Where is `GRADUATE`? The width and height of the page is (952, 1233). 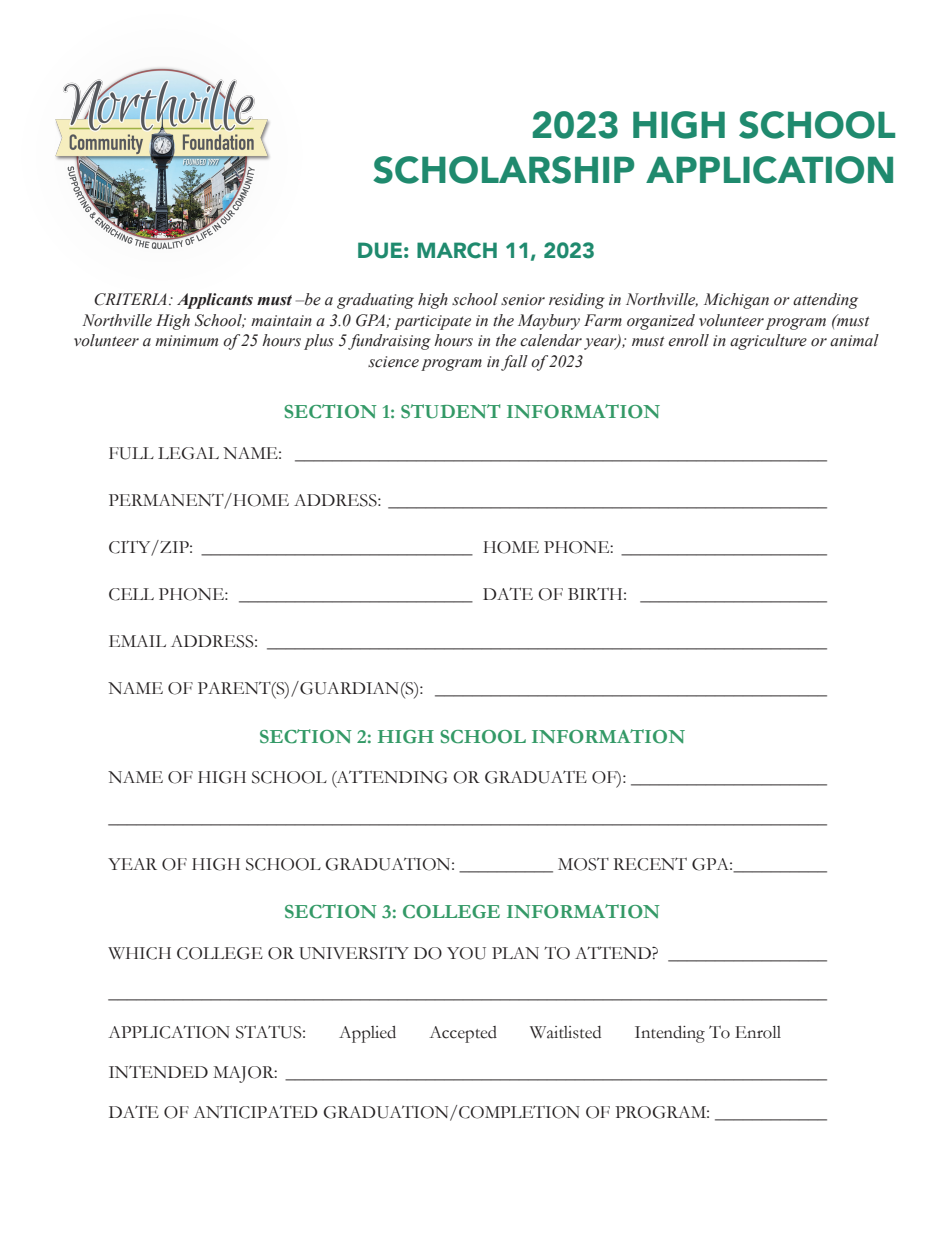
GRADUATE is located at coordinates (536, 777).
